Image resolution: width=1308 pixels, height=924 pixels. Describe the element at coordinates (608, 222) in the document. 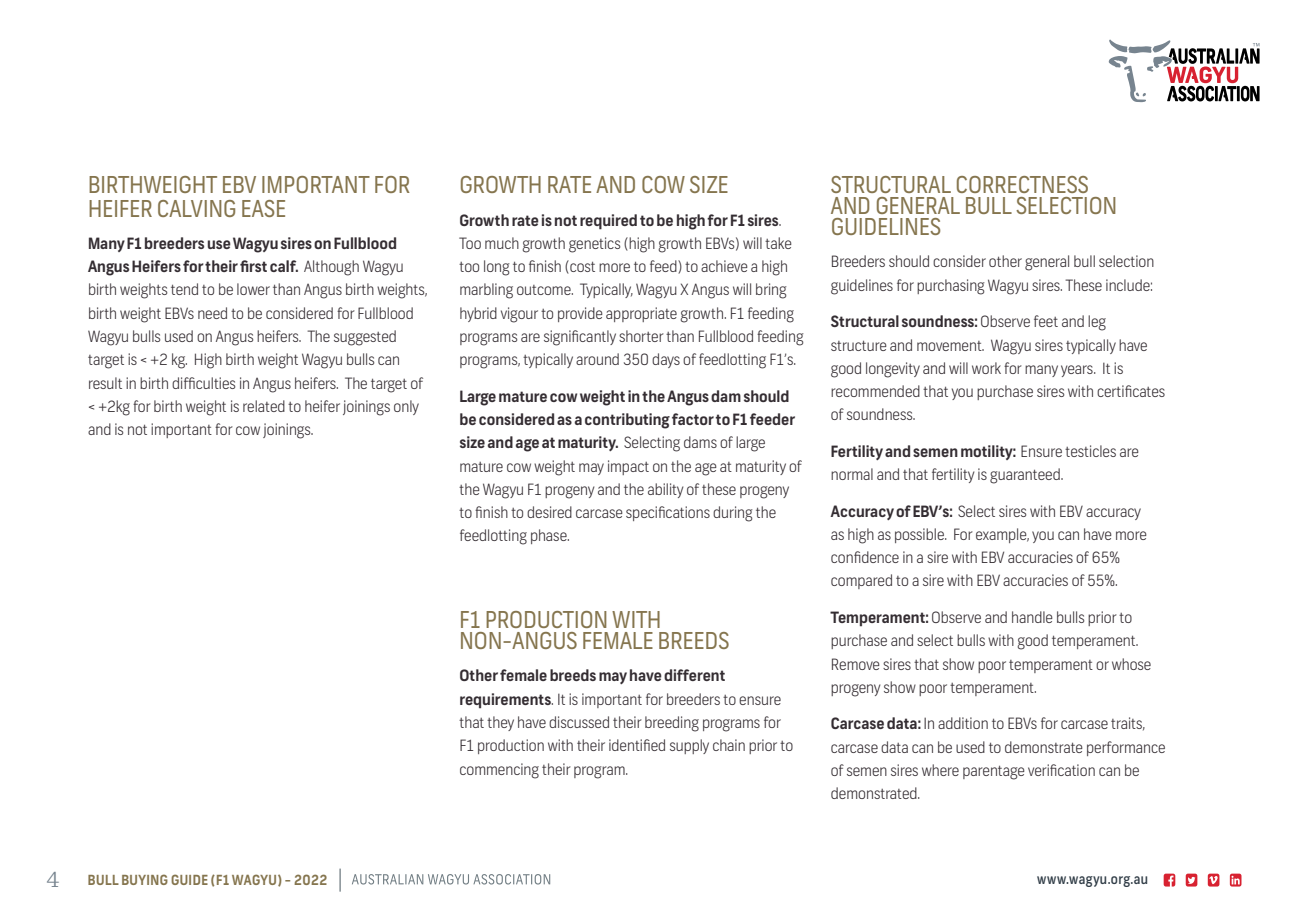

I see `required` at that location.
